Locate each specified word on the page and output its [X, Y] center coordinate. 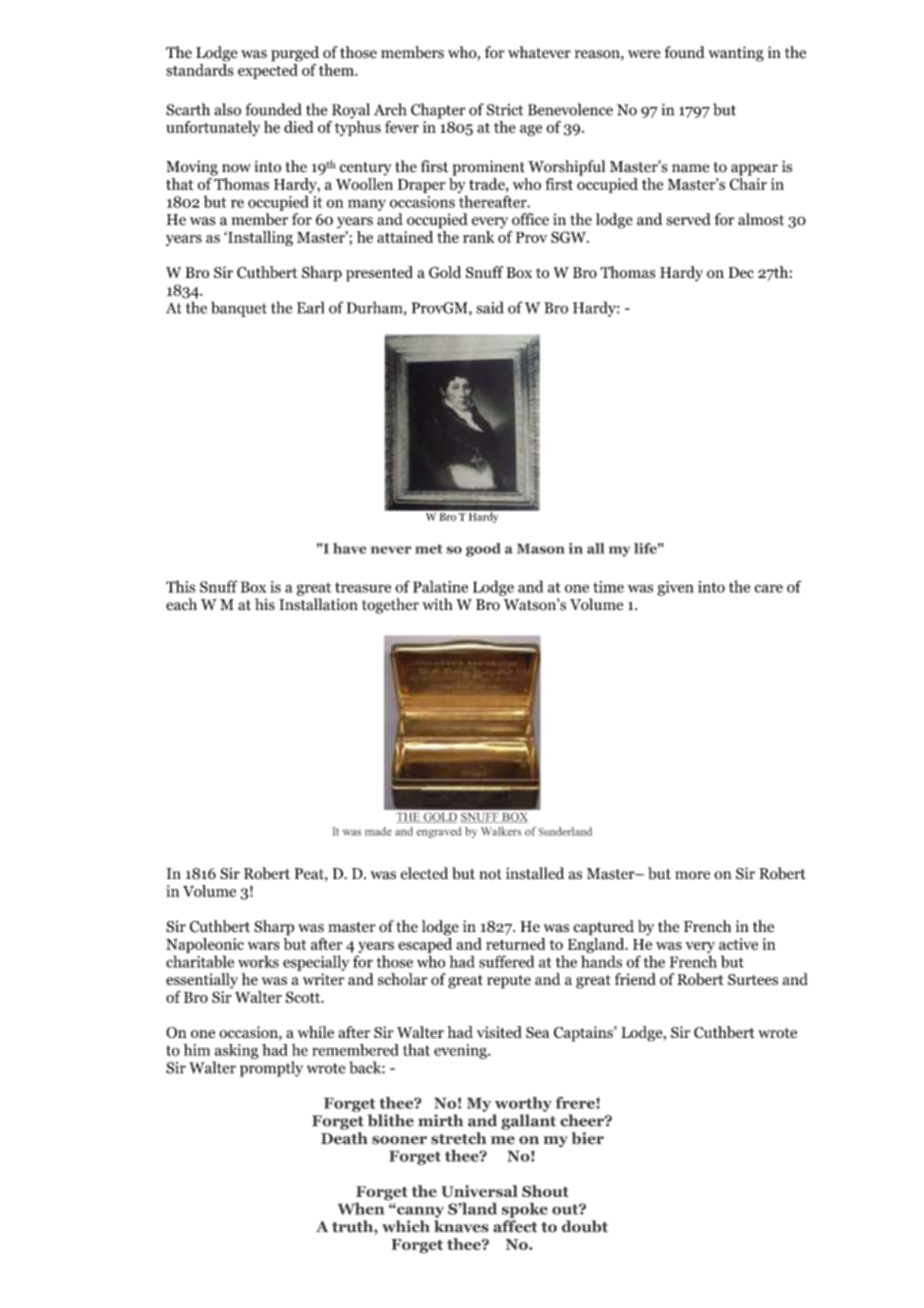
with [437, 604]
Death [344, 1138]
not [490, 874]
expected [268, 71]
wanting [736, 54]
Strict [504, 110]
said [490, 307]
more [692, 875]
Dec [741, 272]
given [676, 588]
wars [264, 946]
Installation [318, 604]
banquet [239, 309]
